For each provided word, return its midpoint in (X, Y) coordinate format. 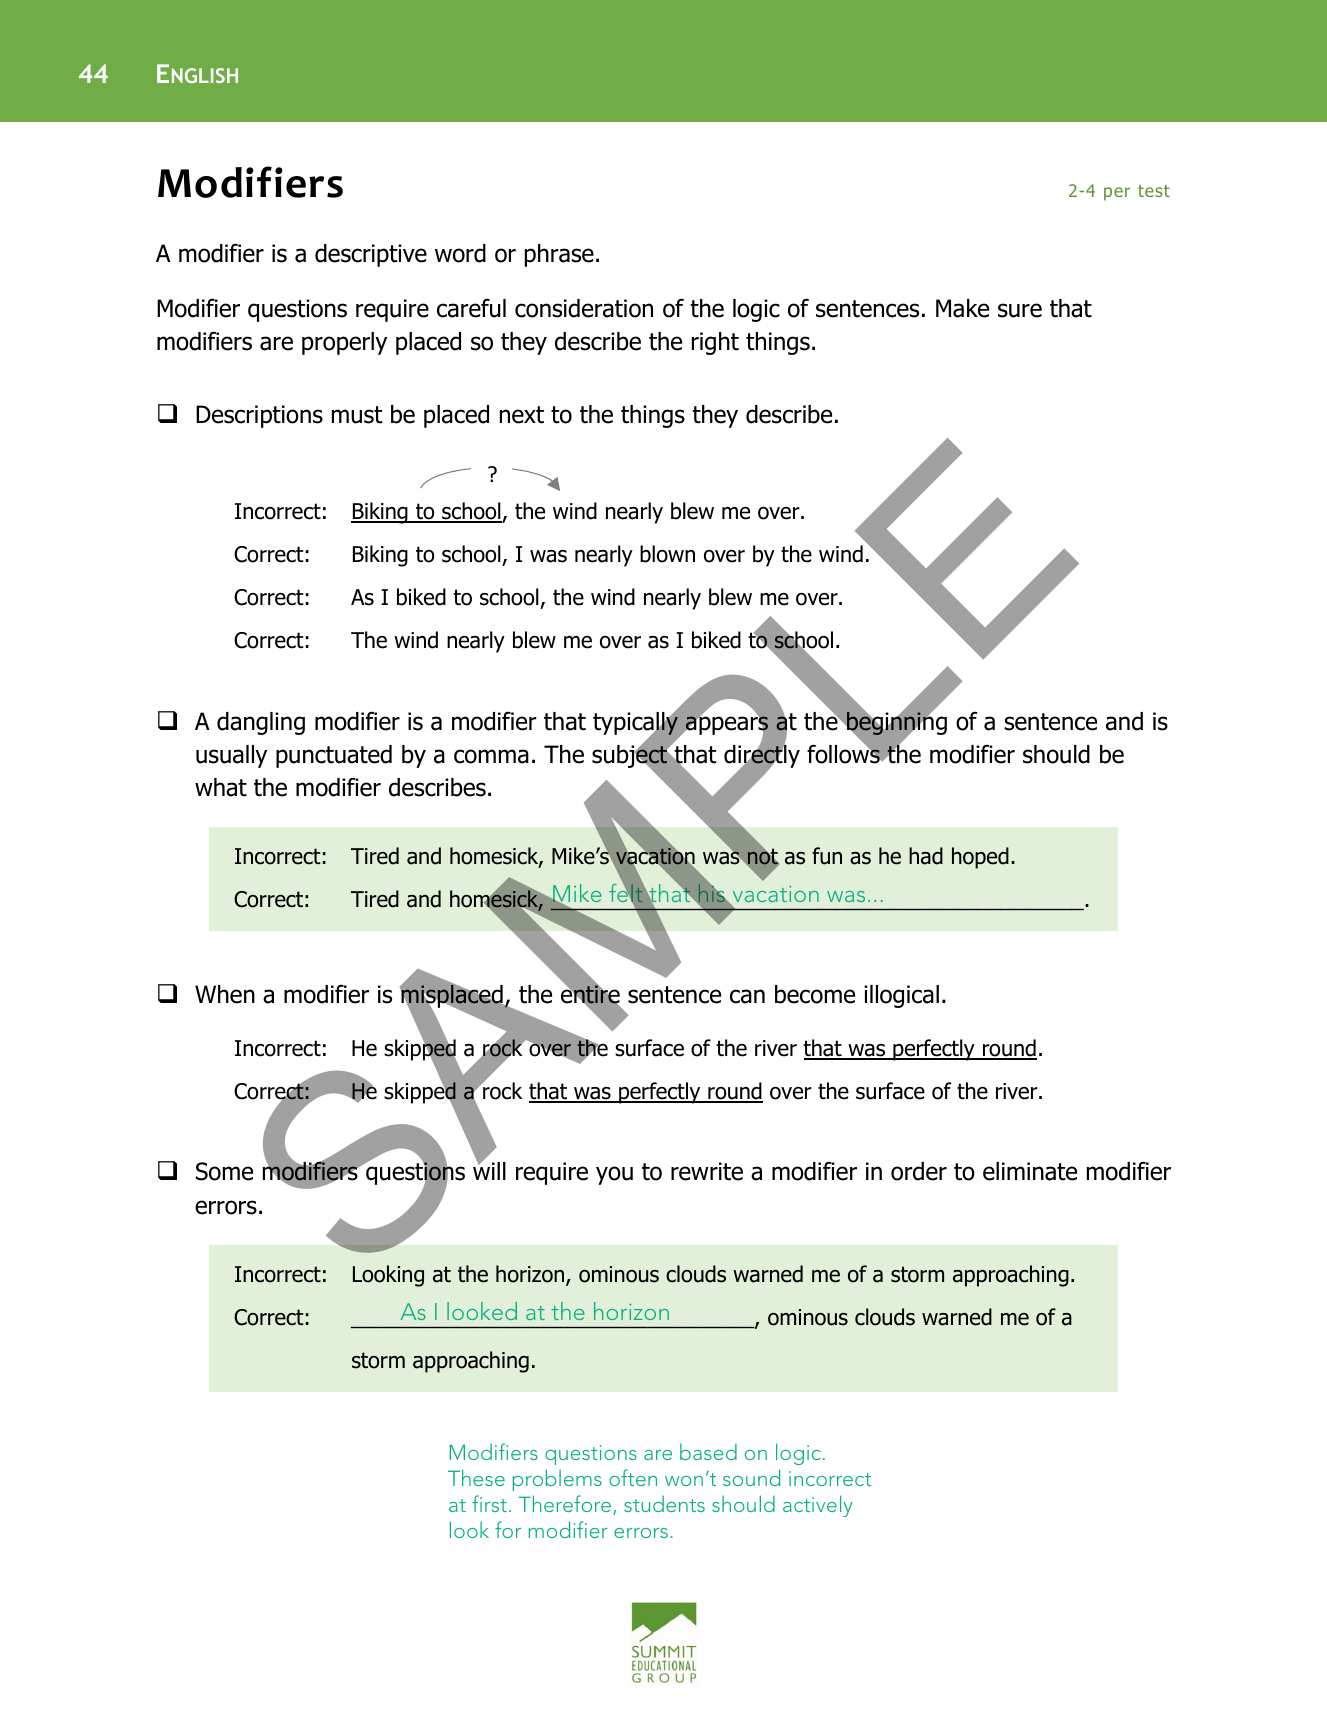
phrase (559, 255)
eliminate (1030, 1171)
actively (818, 1506)
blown (667, 554)
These (476, 1477)
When (225, 994)
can (747, 996)
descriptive (371, 255)
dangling (261, 723)
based (708, 1452)
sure (1020, 310)
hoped (980, 858)
